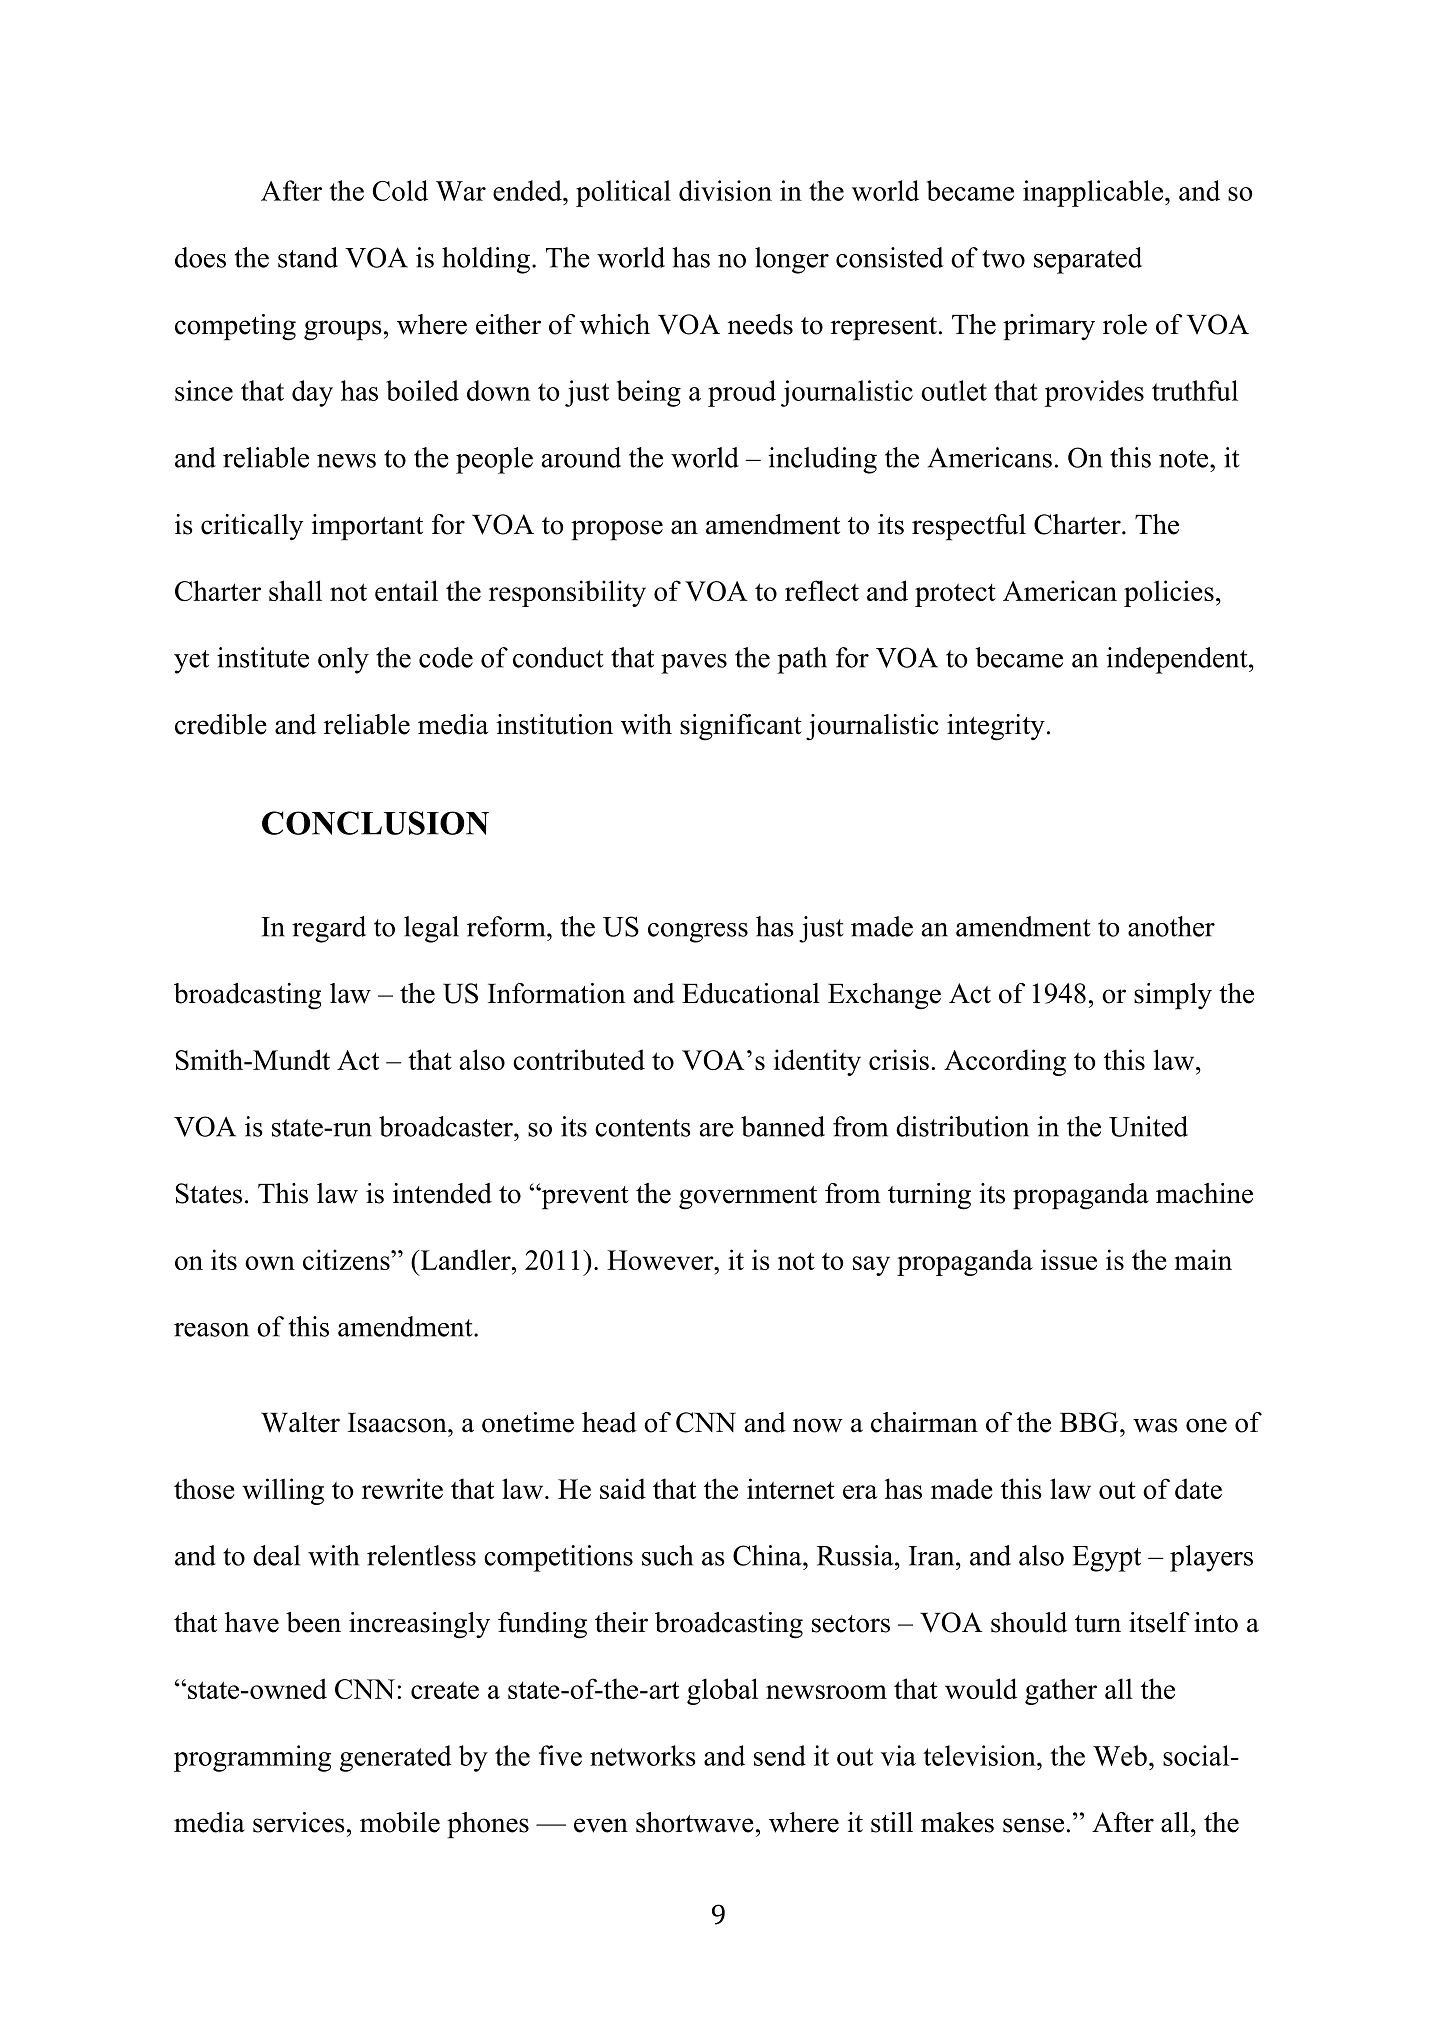  Describe the element at coordinates (329, 929) in the screenshot. I see `regard` at that location.
